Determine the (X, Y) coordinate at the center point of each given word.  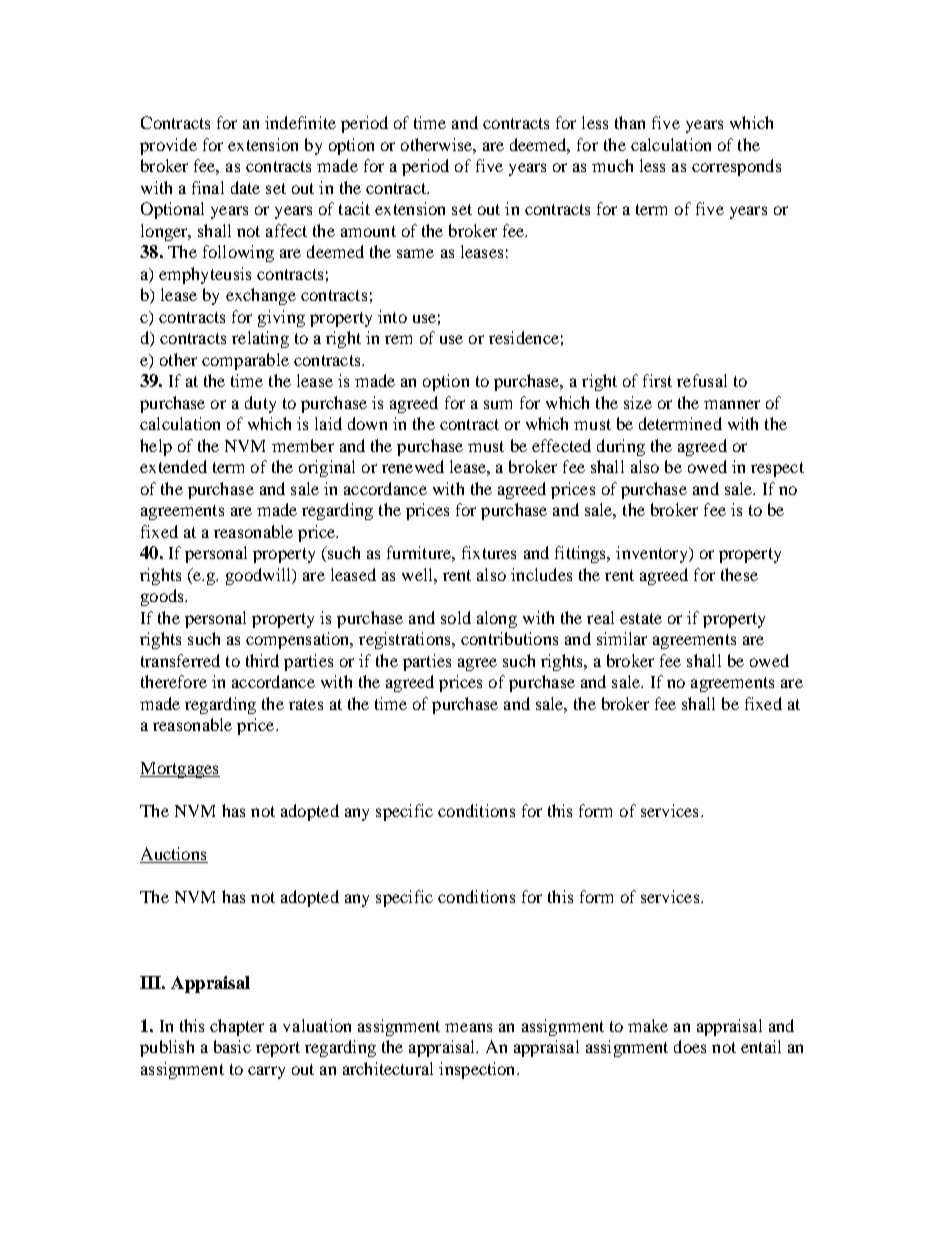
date (245, 187)
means (468, 1027)
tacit (354, 208)
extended (173, 466)
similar (622, 638)
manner (732, 404)
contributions (509, 638)
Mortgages (180, 770)
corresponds (736, 167)
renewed (413, 466)
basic (232, 1046)
